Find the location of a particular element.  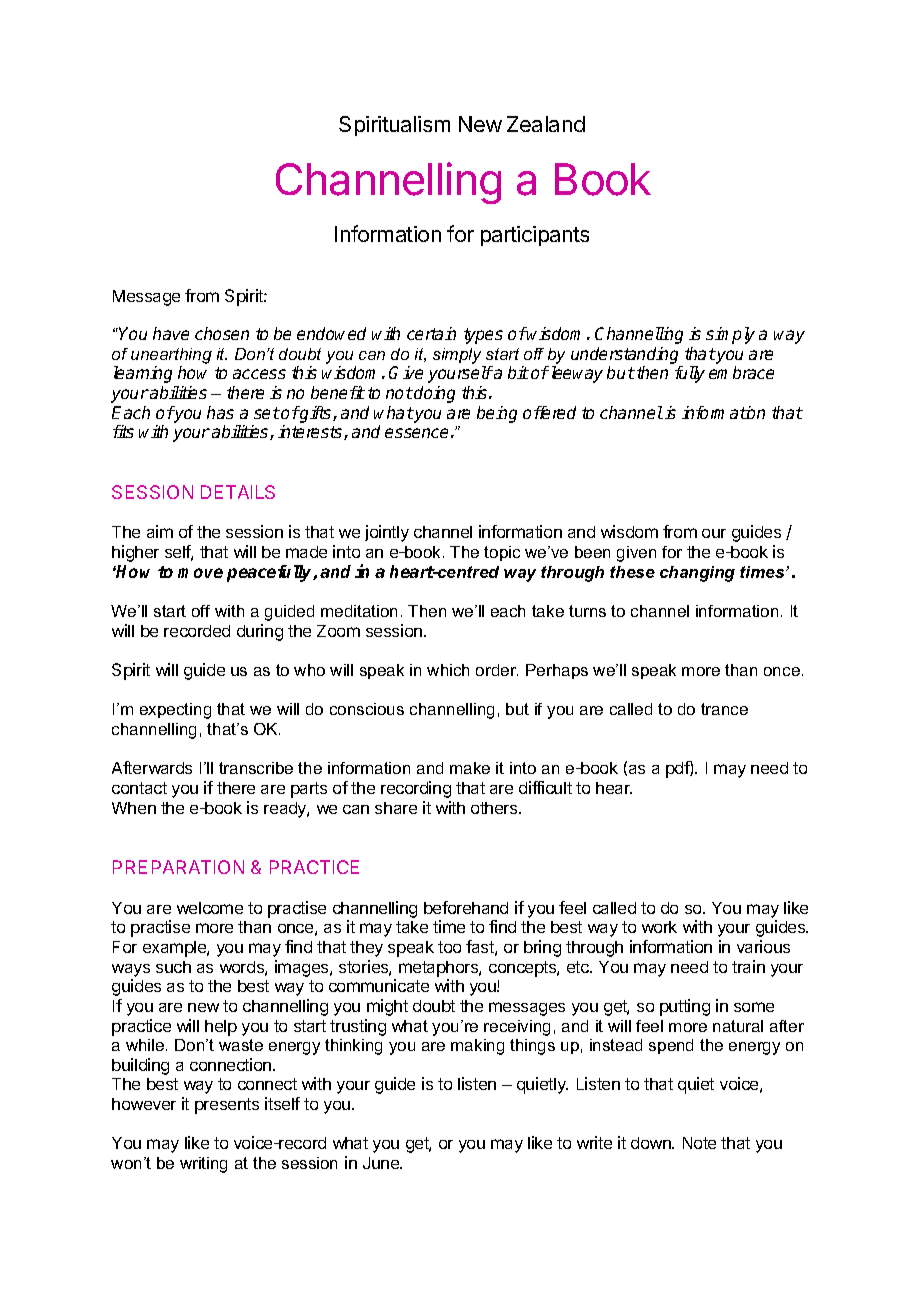

writing is located at coordinates (203, 1165).
